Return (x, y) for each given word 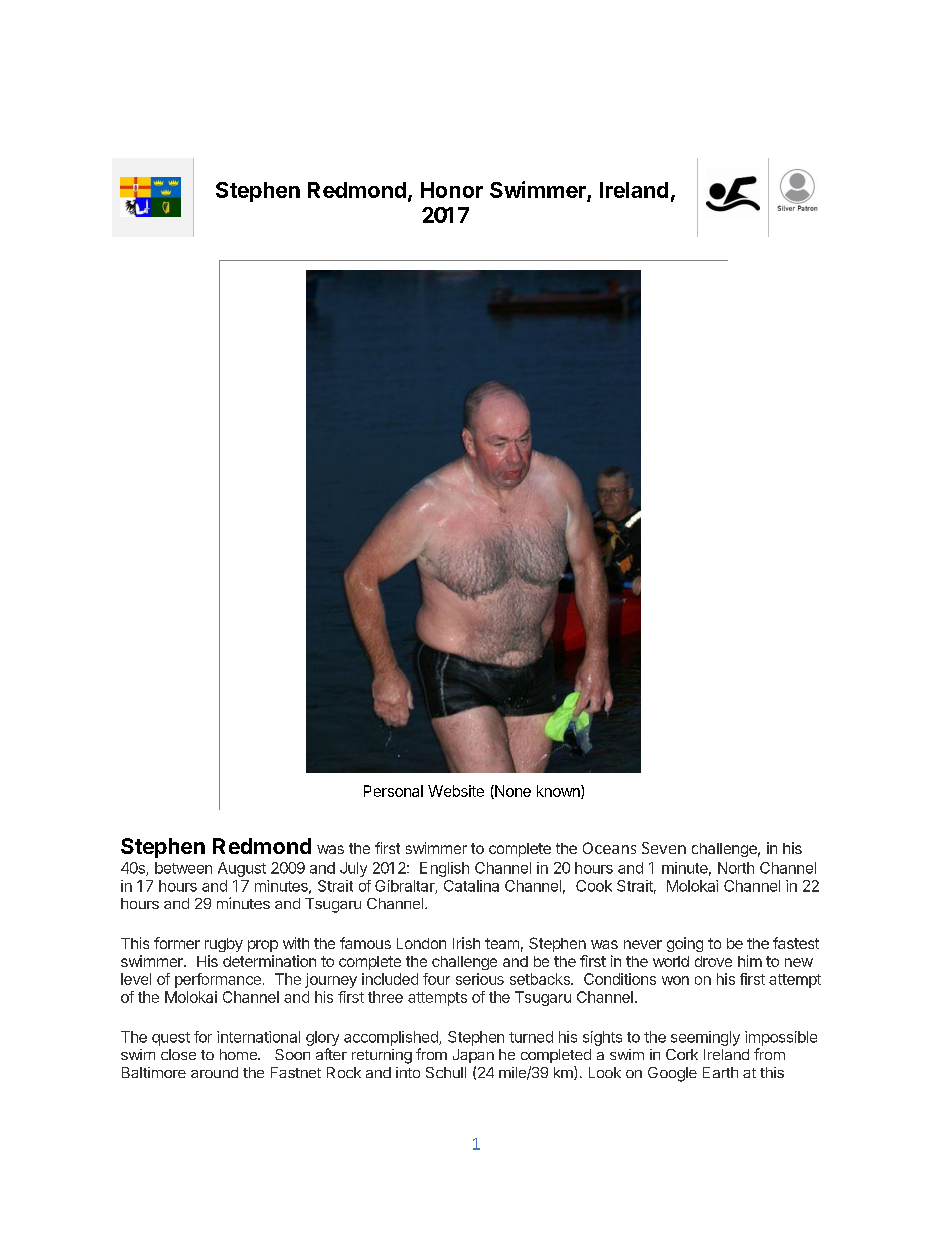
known (559, 792)
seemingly (705, 1038)
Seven (664, 848)
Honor (452, 190)
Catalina (471, 886)
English (444, 869)
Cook (594, 886)
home (239, 1054)
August (242, 869)
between (183, 868)
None (512, 792)
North (736, 868)
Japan (473, 1056)
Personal (393, 791)
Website (456, 791)
